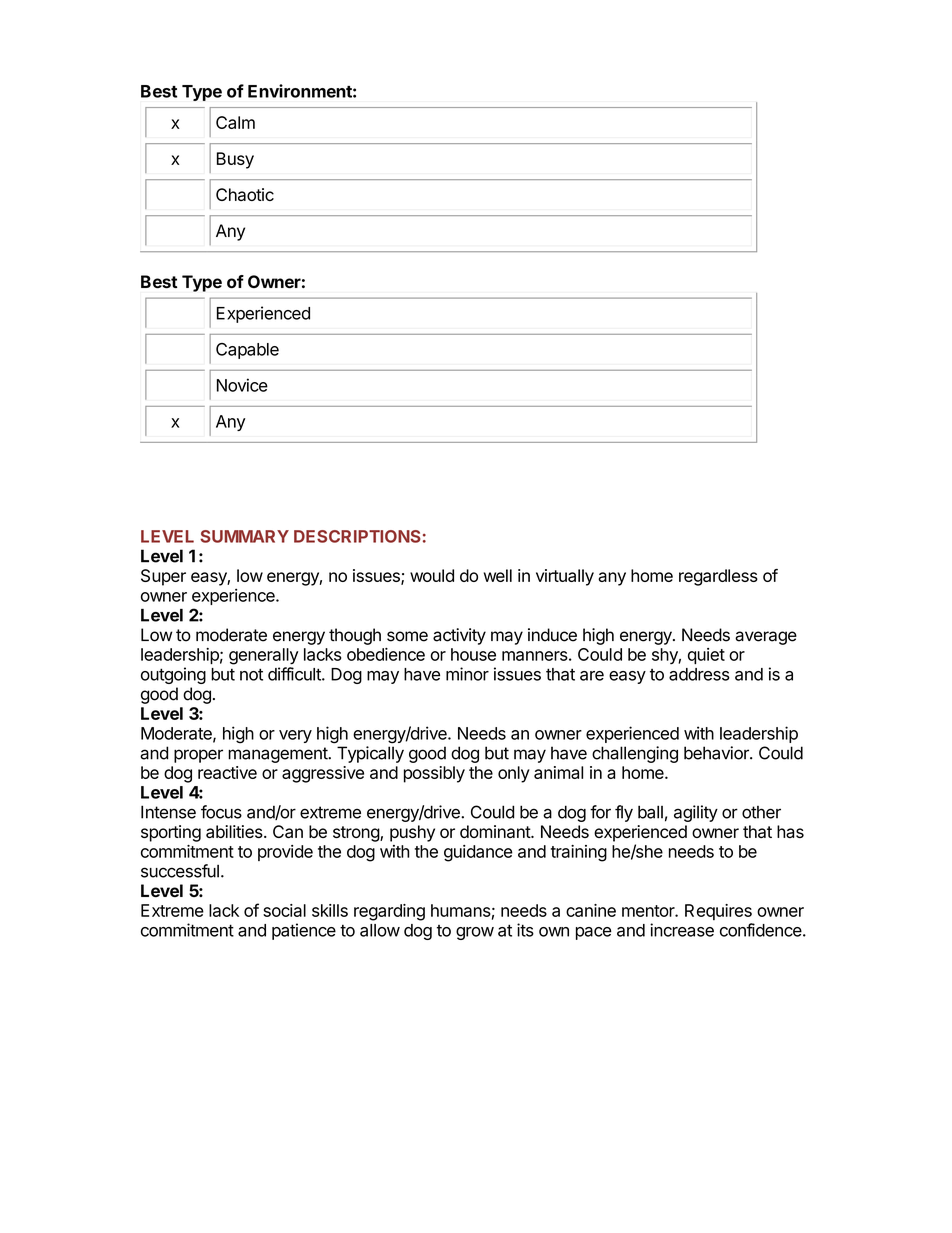  I want to click on social, so click(284, 910).
